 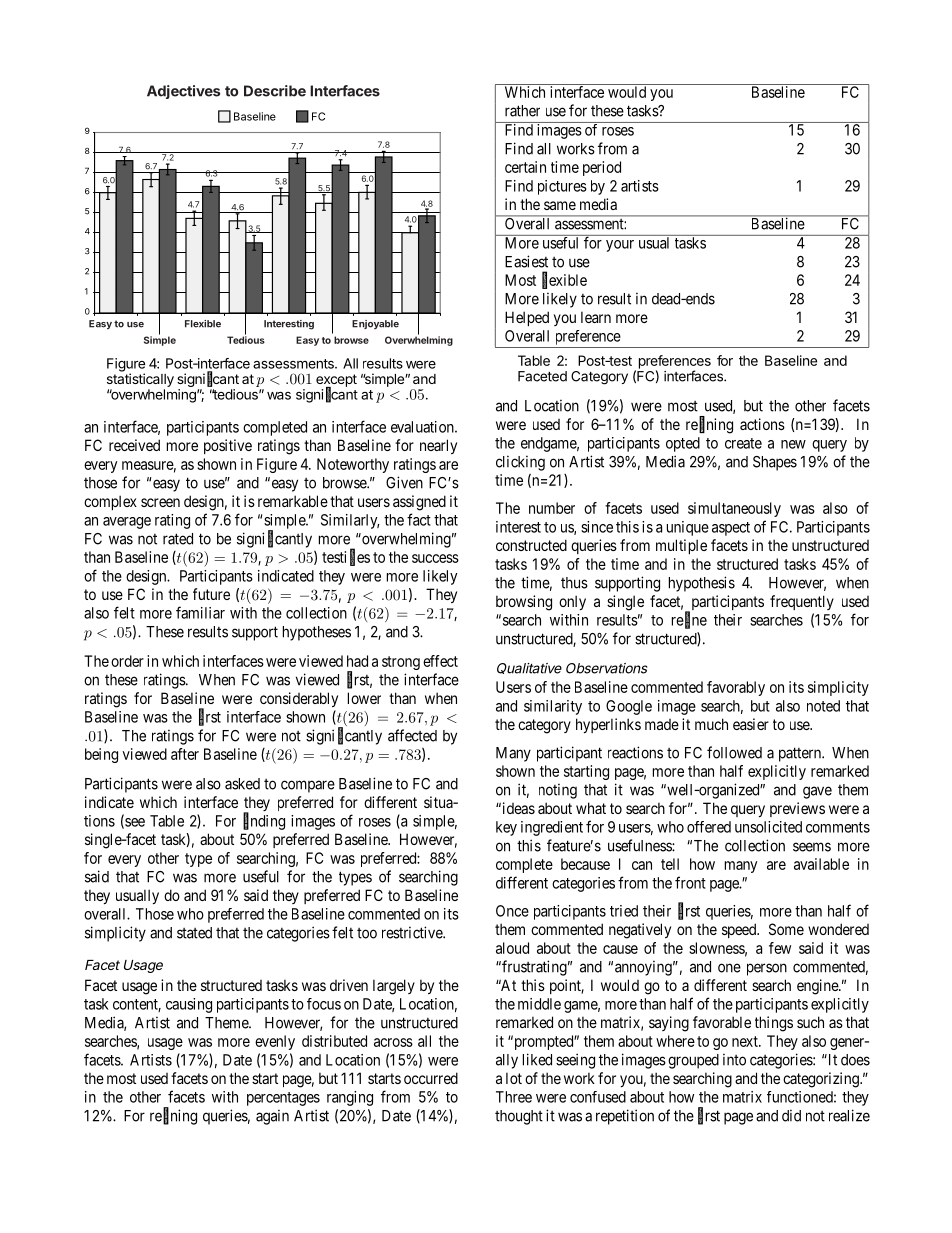 I want to click on rather, so click(x=522, y=111).
